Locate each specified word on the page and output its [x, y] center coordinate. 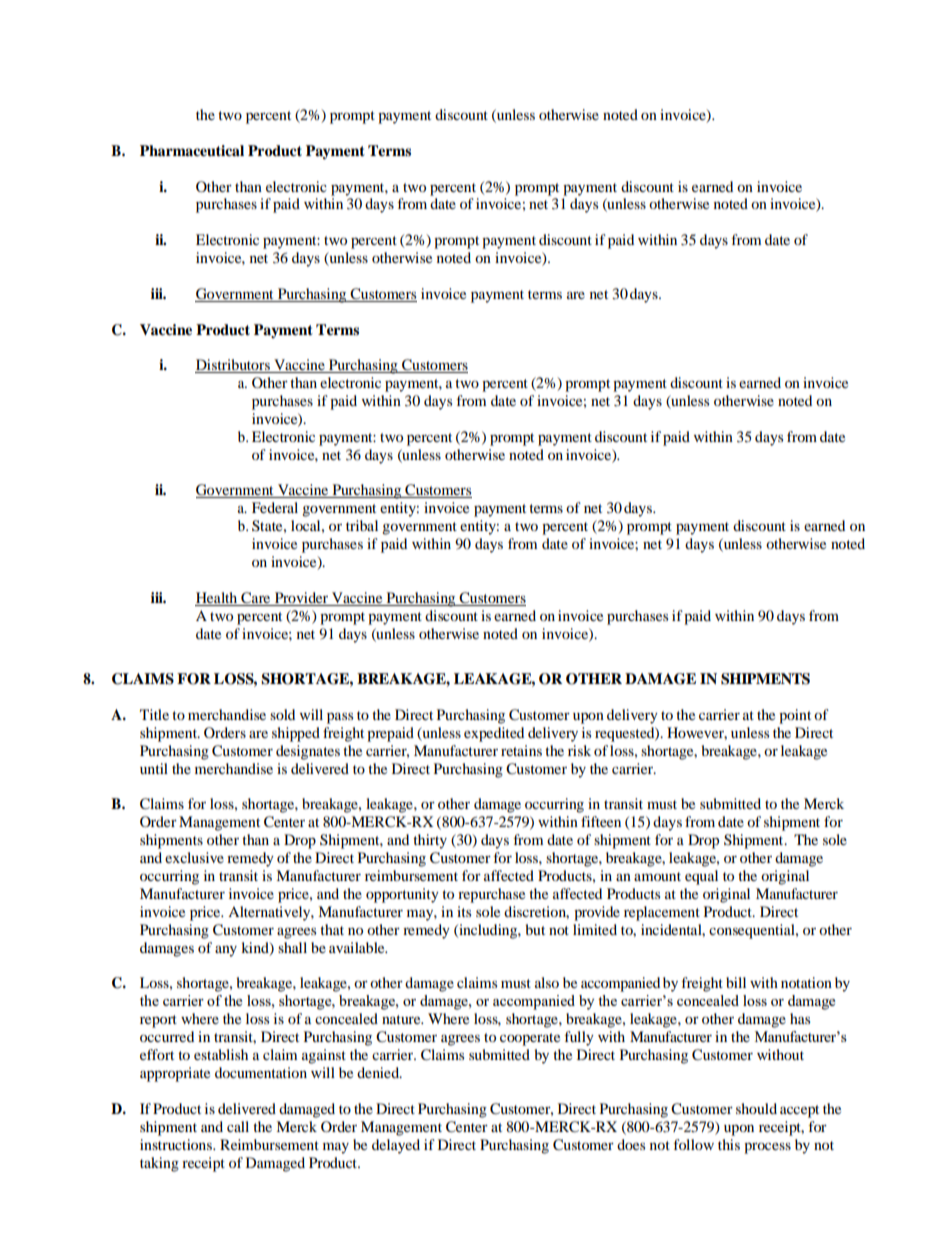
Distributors [233, 366]
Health [216, 597]
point [795, 716]
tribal [362, 525]
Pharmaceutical [192, 151]
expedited [494, 734]
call [238, 1126]
